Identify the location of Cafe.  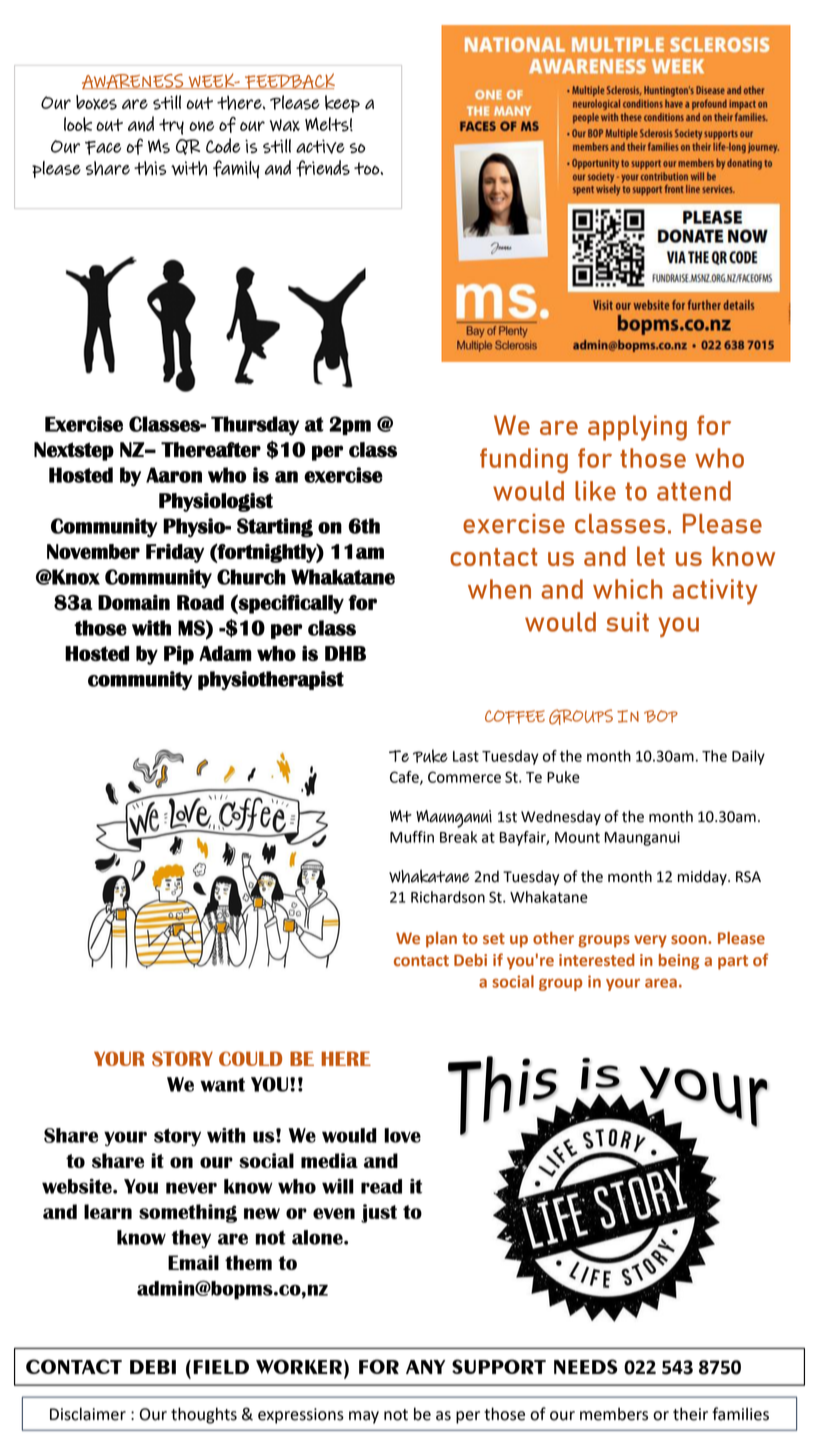
(405, 778).
